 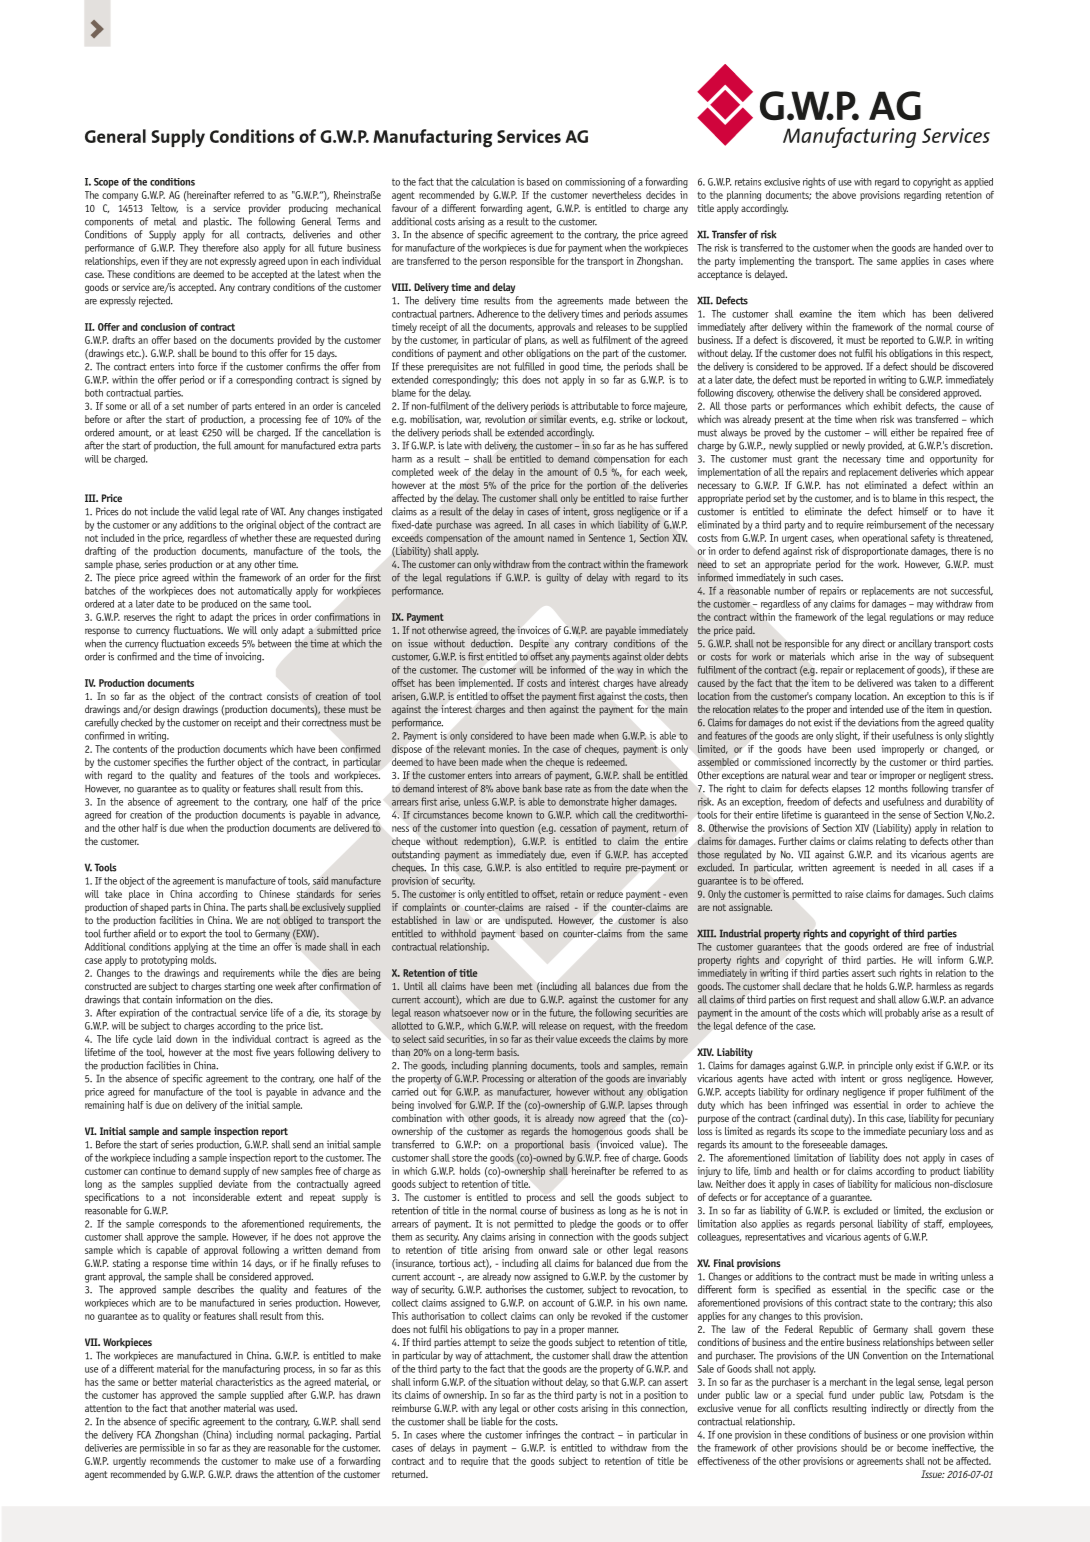 What do you see at coordinates (219, 605) in the image?
I see `produced` at bounding box center [219, 605].
